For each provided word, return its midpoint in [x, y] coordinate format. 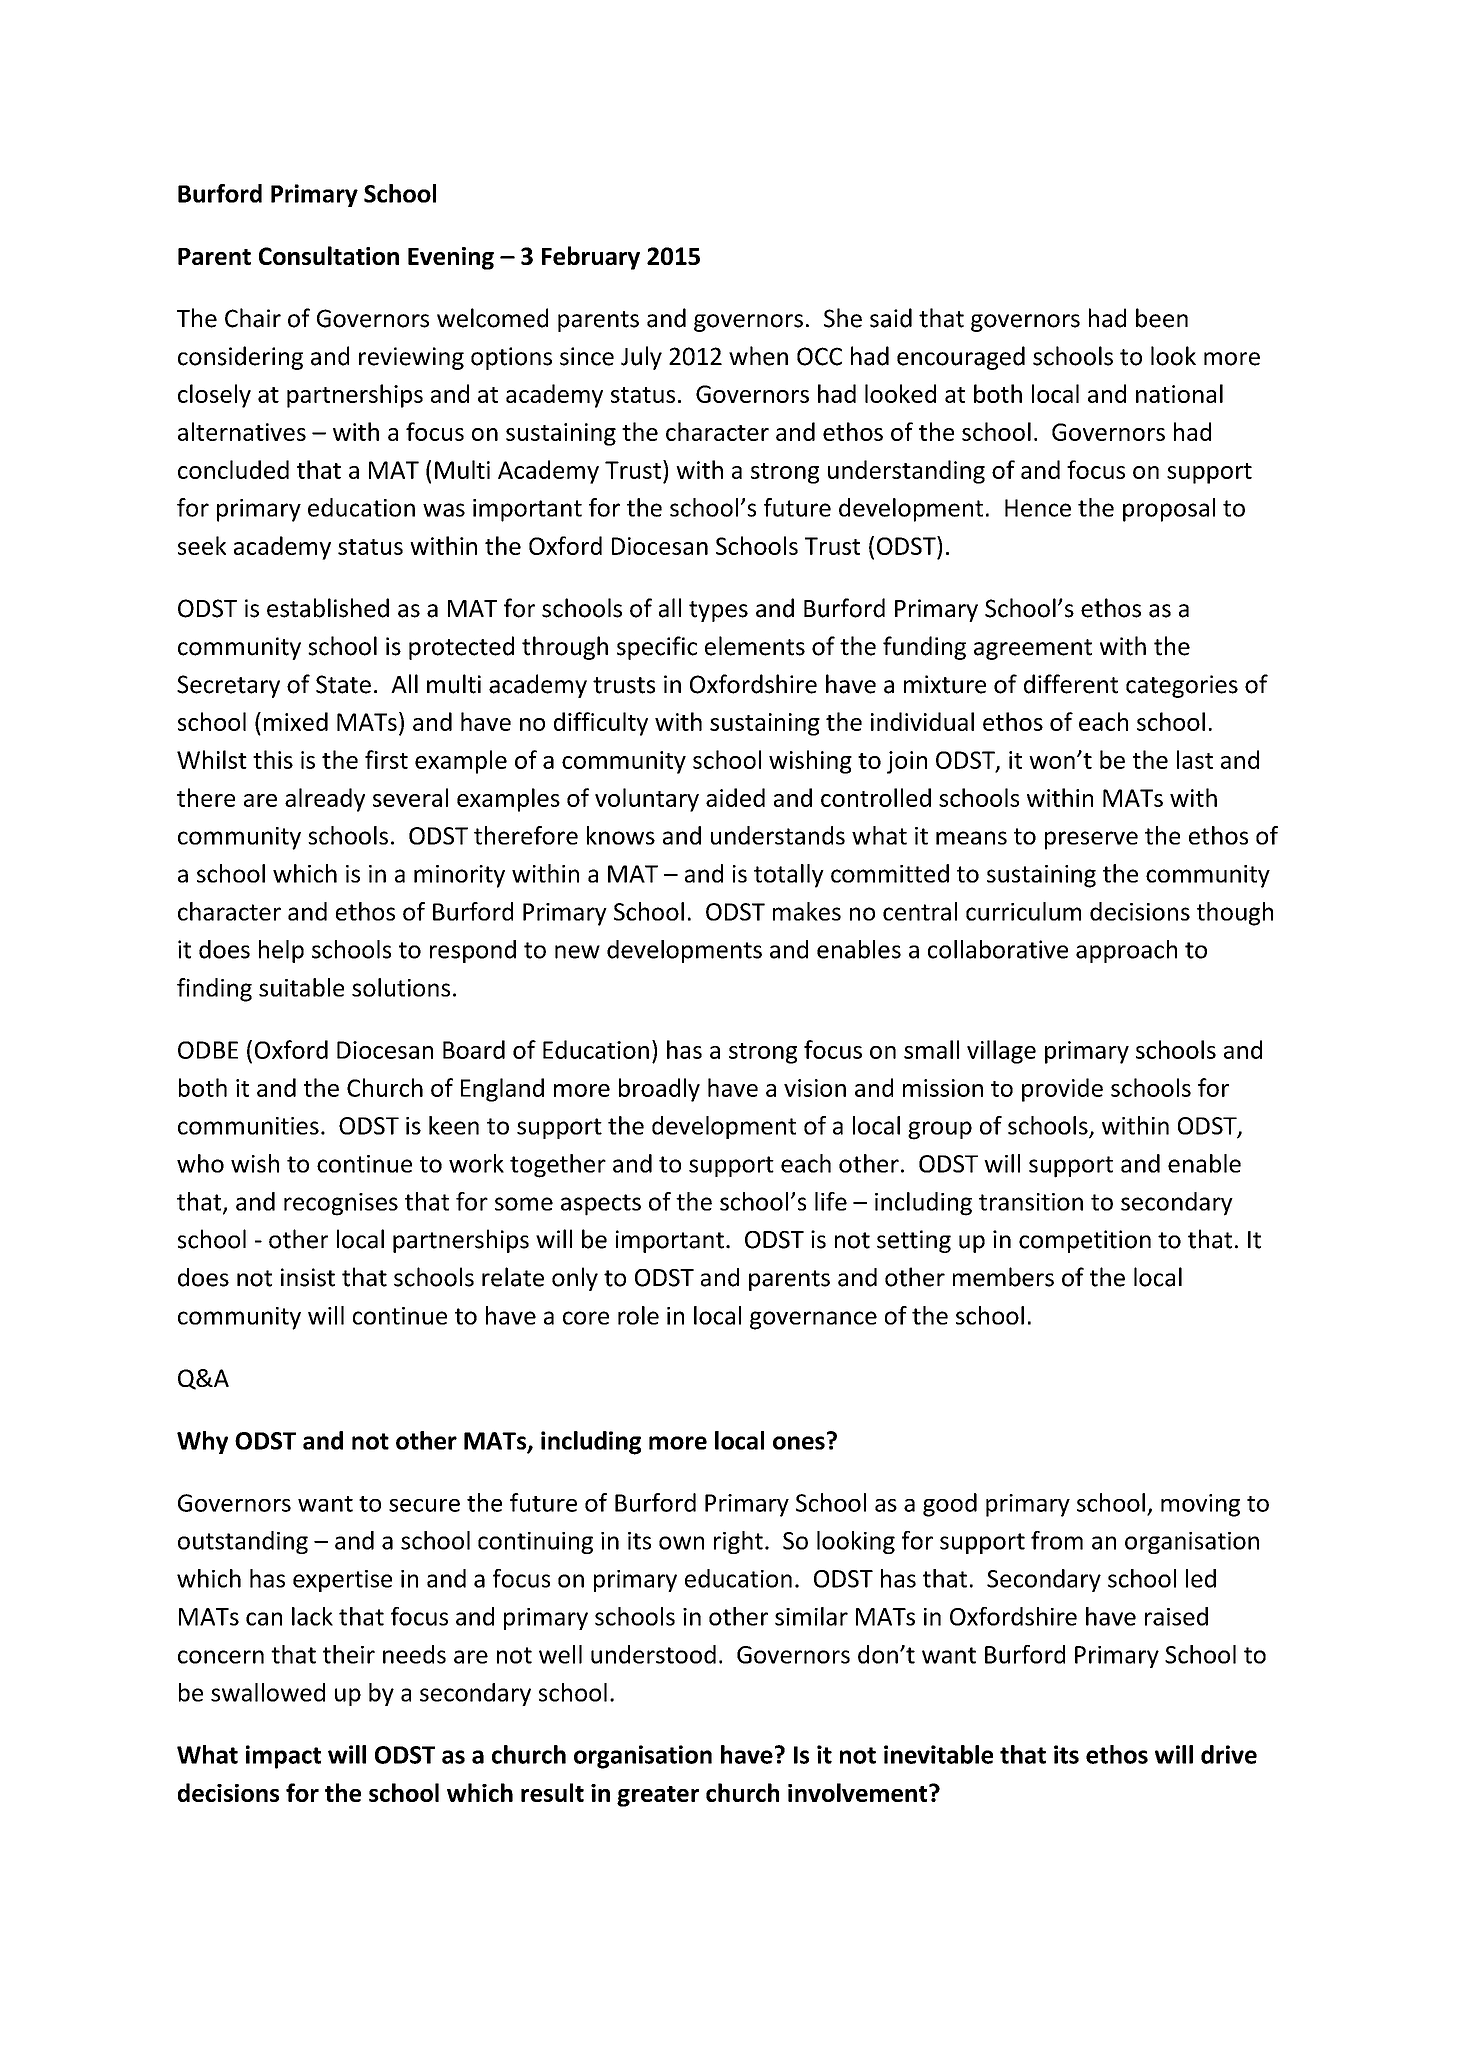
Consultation [329, 255]
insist [308, 1277]
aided [735, 797]
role [638, 1315]
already [325, 800]
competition [1085, 1241]
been [1162, 318]
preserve [1091, 840]
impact [283, 1757]
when [758, 356]
